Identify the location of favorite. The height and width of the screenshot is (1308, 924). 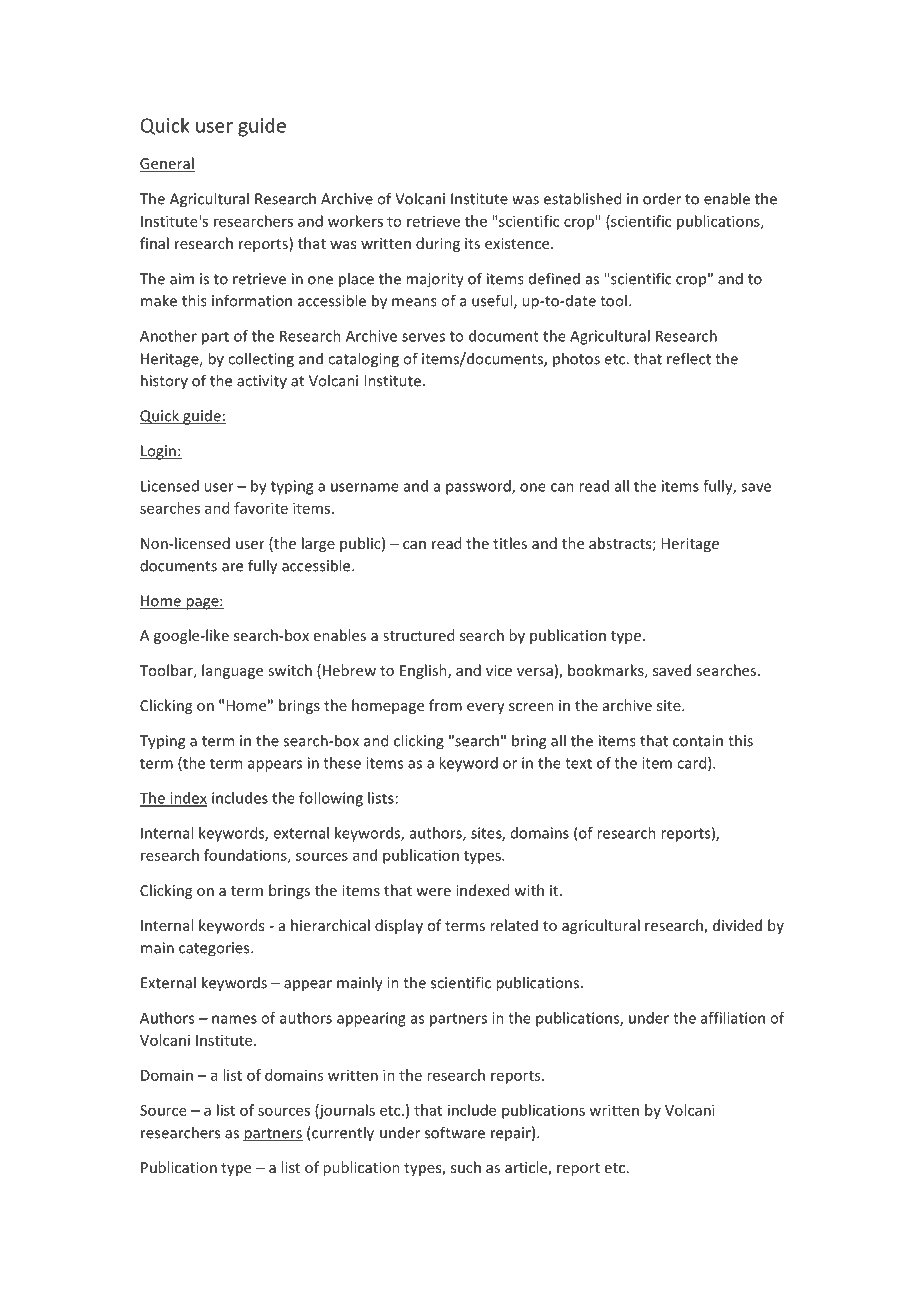
(261, 508).
